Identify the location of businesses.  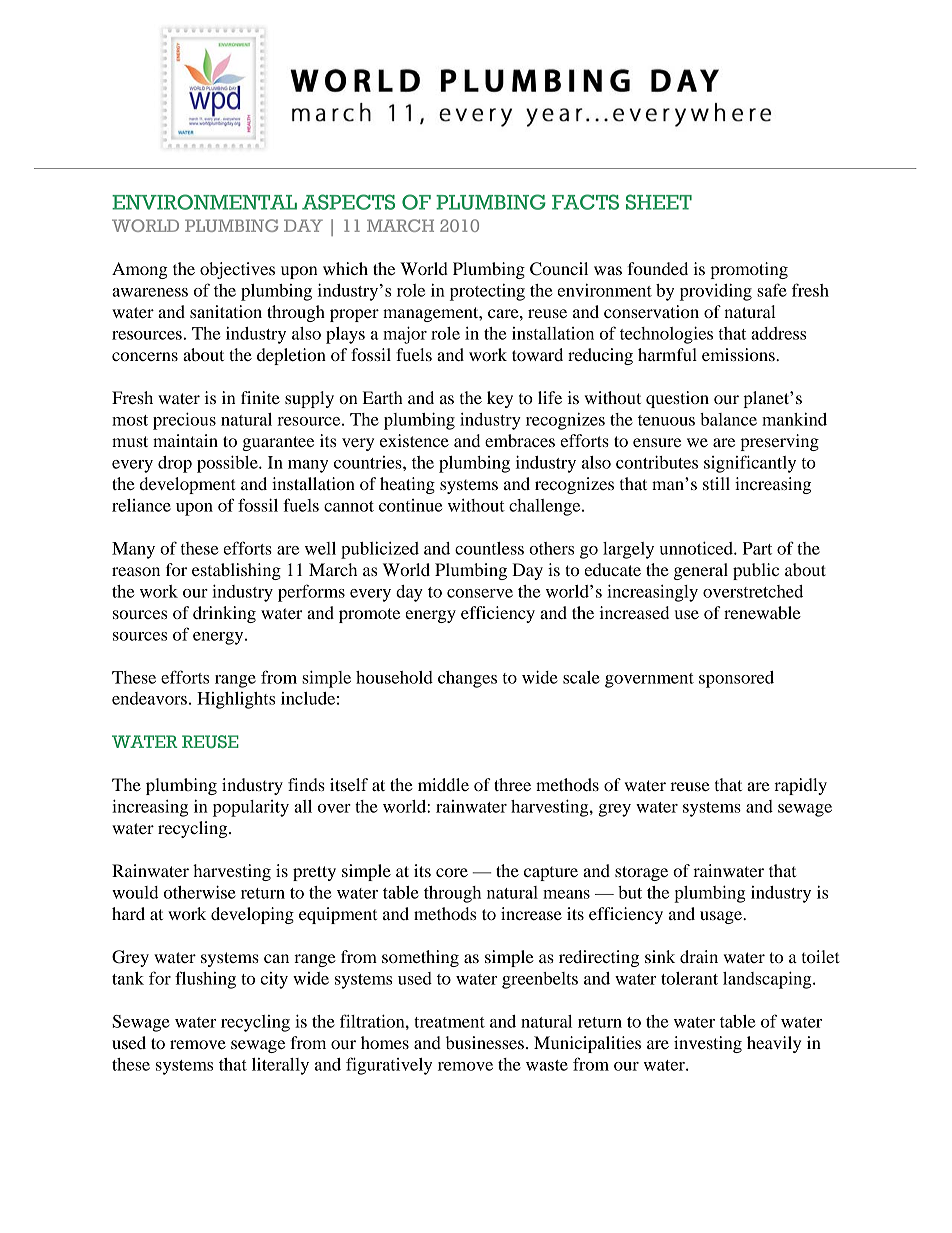
(485, 1042).
